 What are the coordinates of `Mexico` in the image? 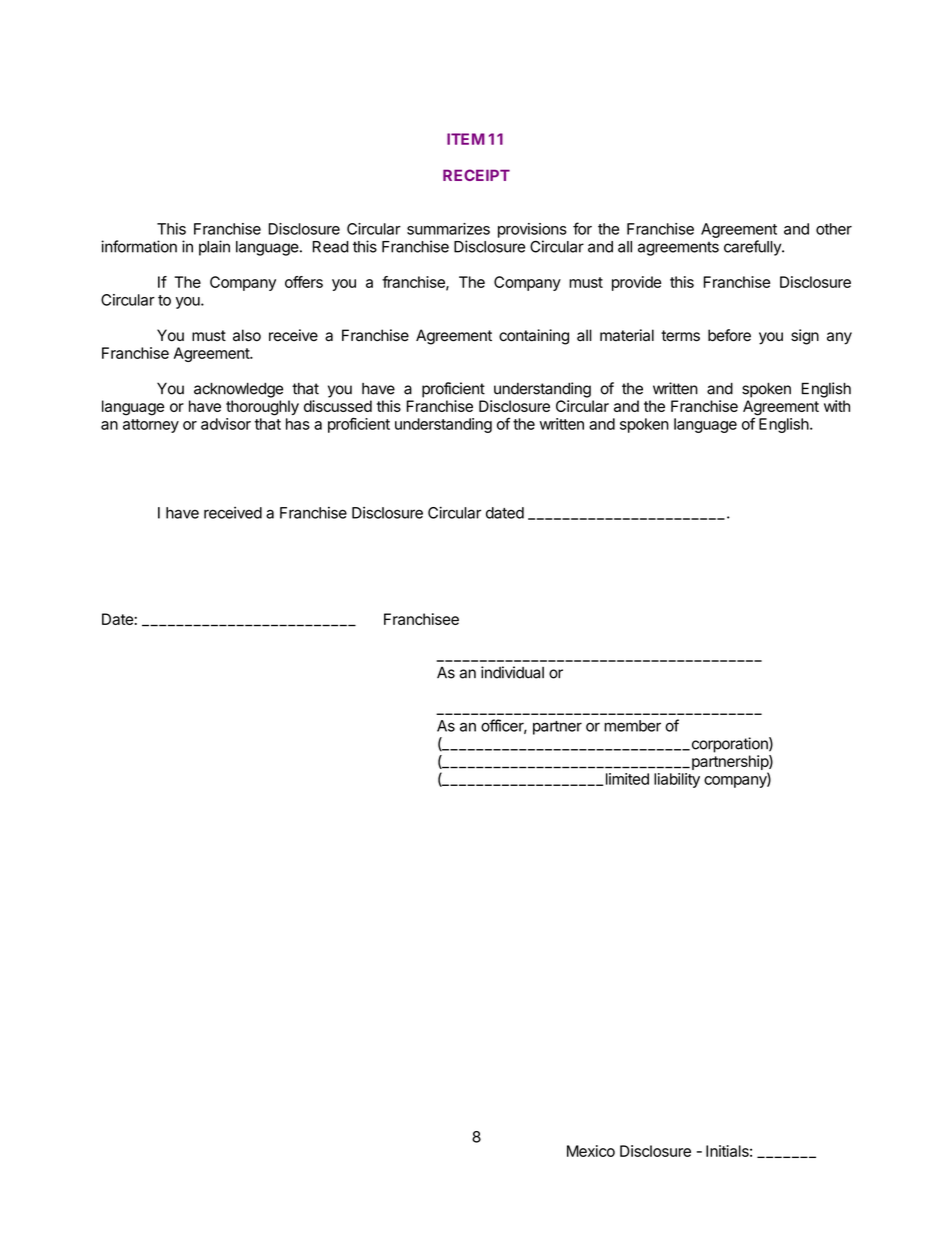 It's located at (591, 1151).
